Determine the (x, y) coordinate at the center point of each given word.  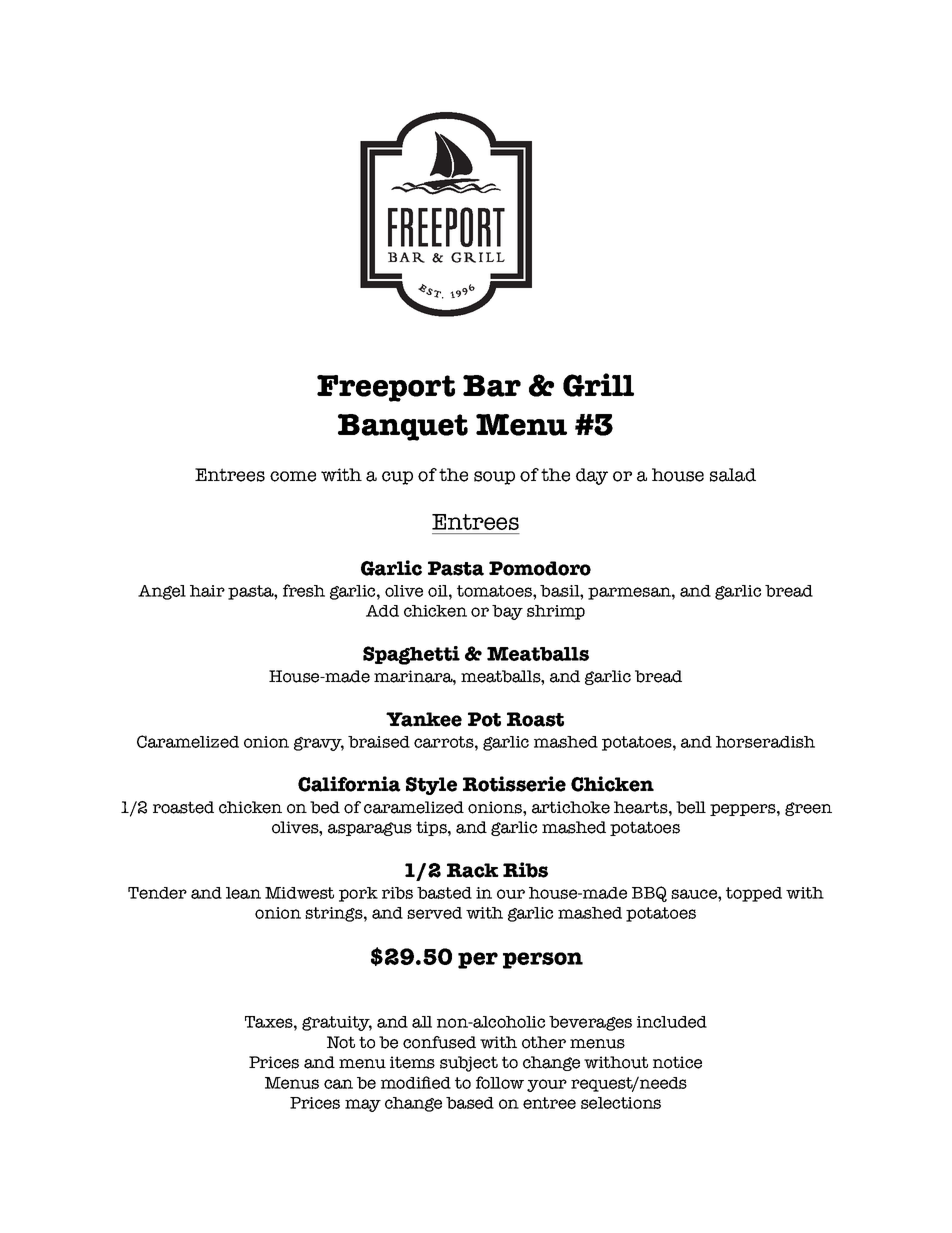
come (293, 476)
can (338, 1084)
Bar (492, 386)
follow (500, 1082)
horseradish (765, 742)
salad (733, 475)
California (349, 784)
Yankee (424, 719)
